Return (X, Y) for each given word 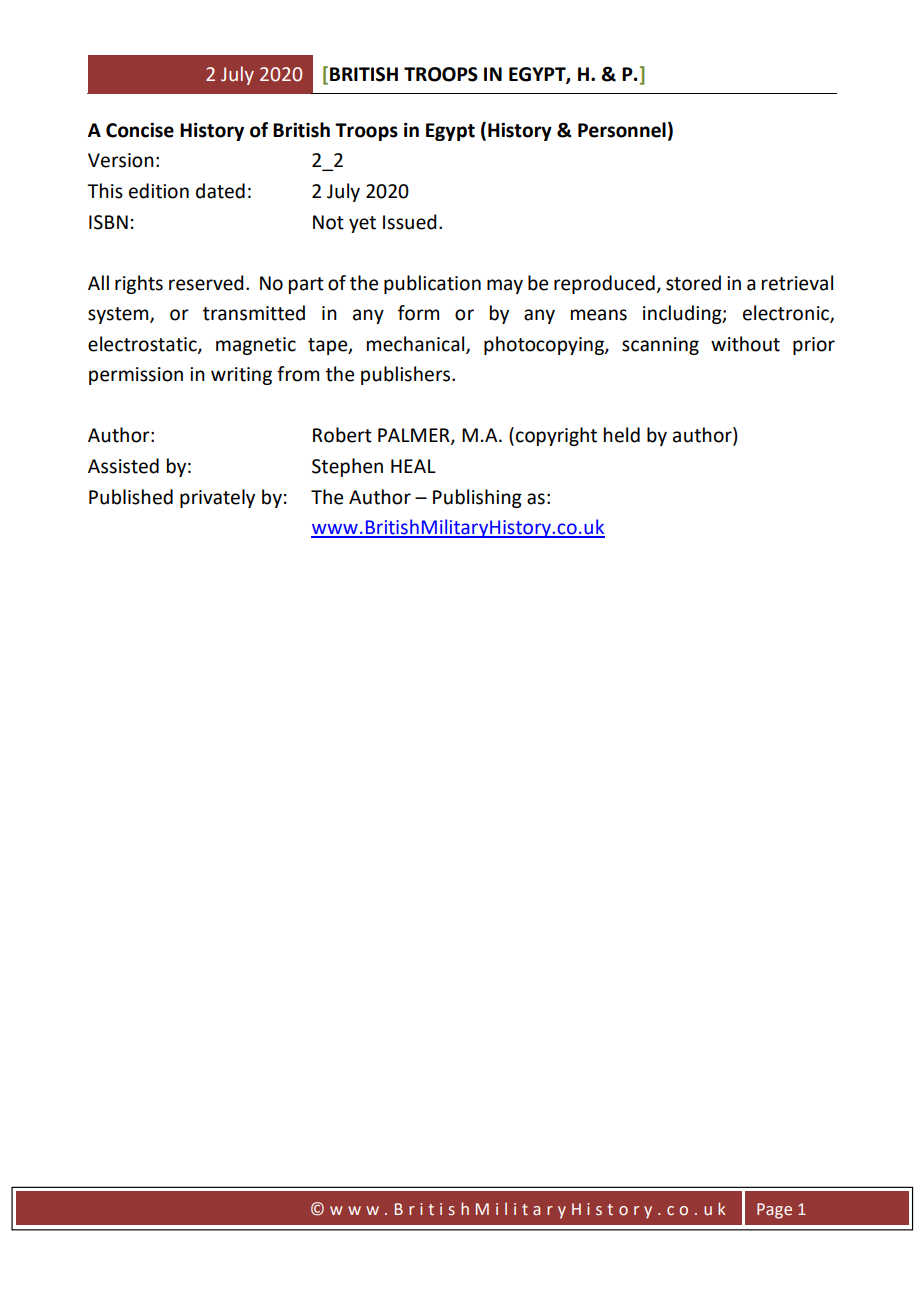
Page (774, 1211)
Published (131, 497)
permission (136, 376)
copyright (556, 436)
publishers (407, 375)
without (745, 344)
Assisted (123, 466)
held (622, 435)
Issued (410, 222)
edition (159, 191)
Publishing (477, 498)
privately (217, 498)
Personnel (622, 130)
